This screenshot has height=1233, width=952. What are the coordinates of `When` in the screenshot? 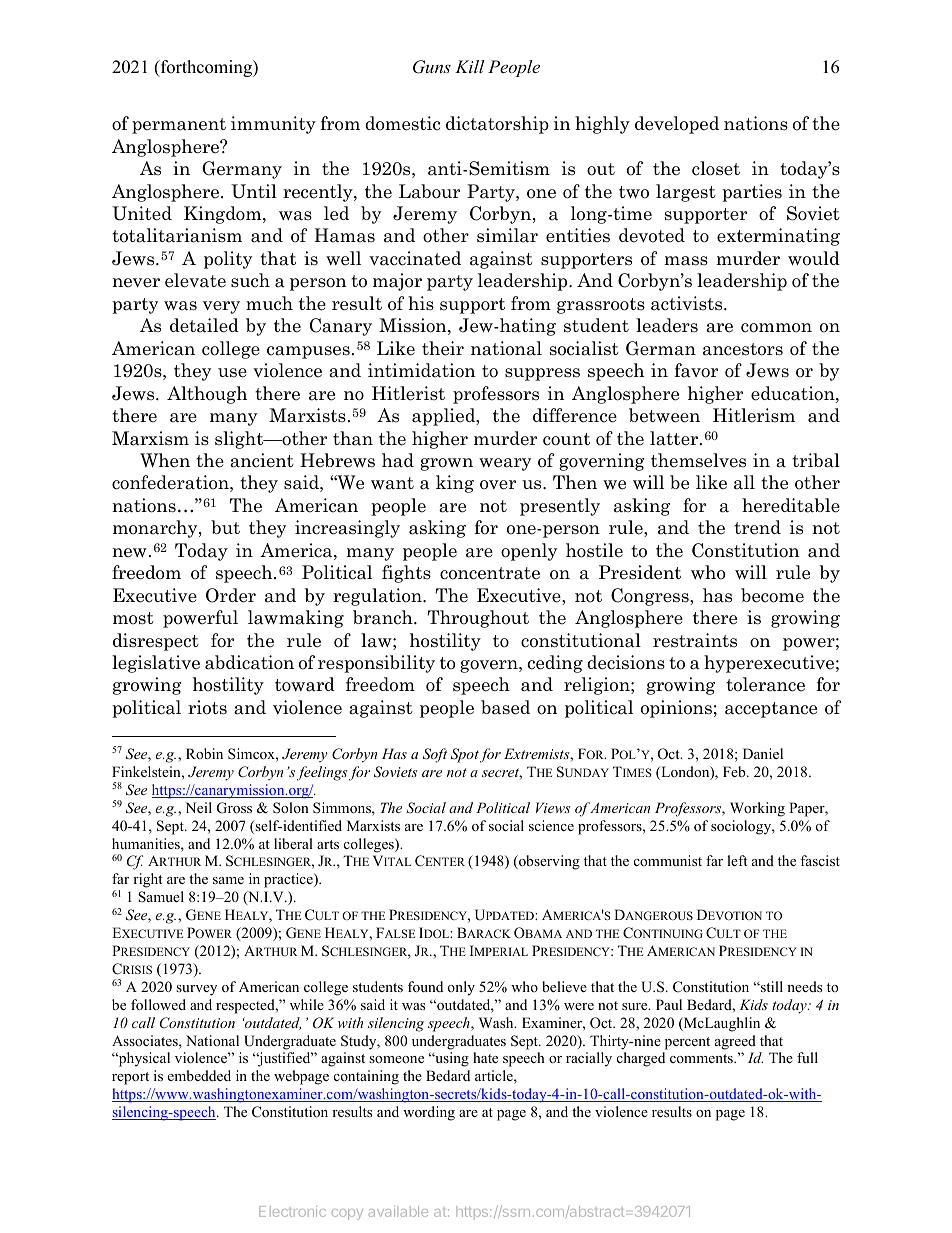 It's located at (165, 460).
